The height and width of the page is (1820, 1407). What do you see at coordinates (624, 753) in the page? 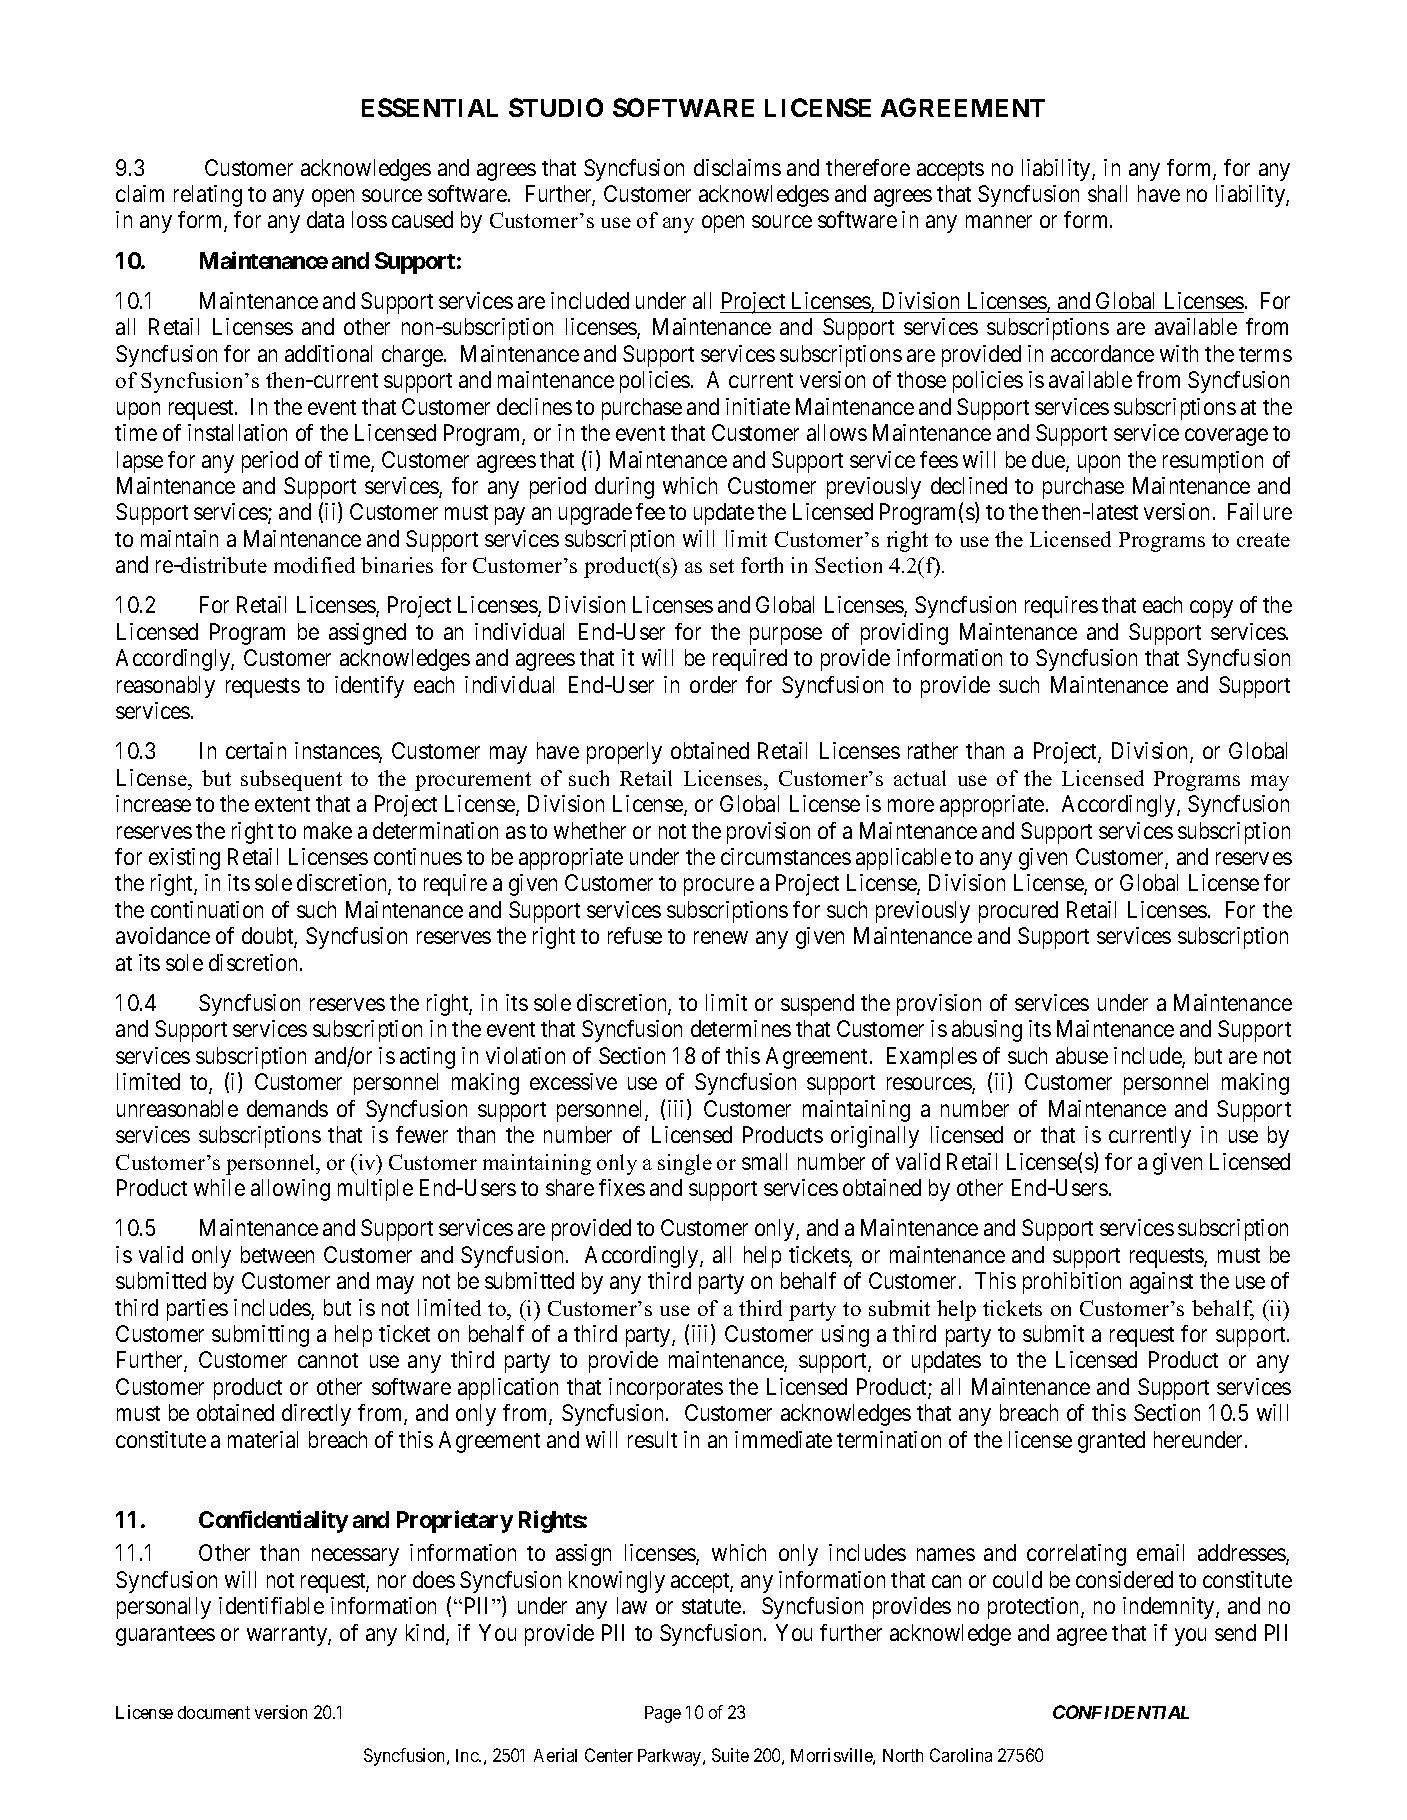
I see `properly` at bounding box center [624, 753].
